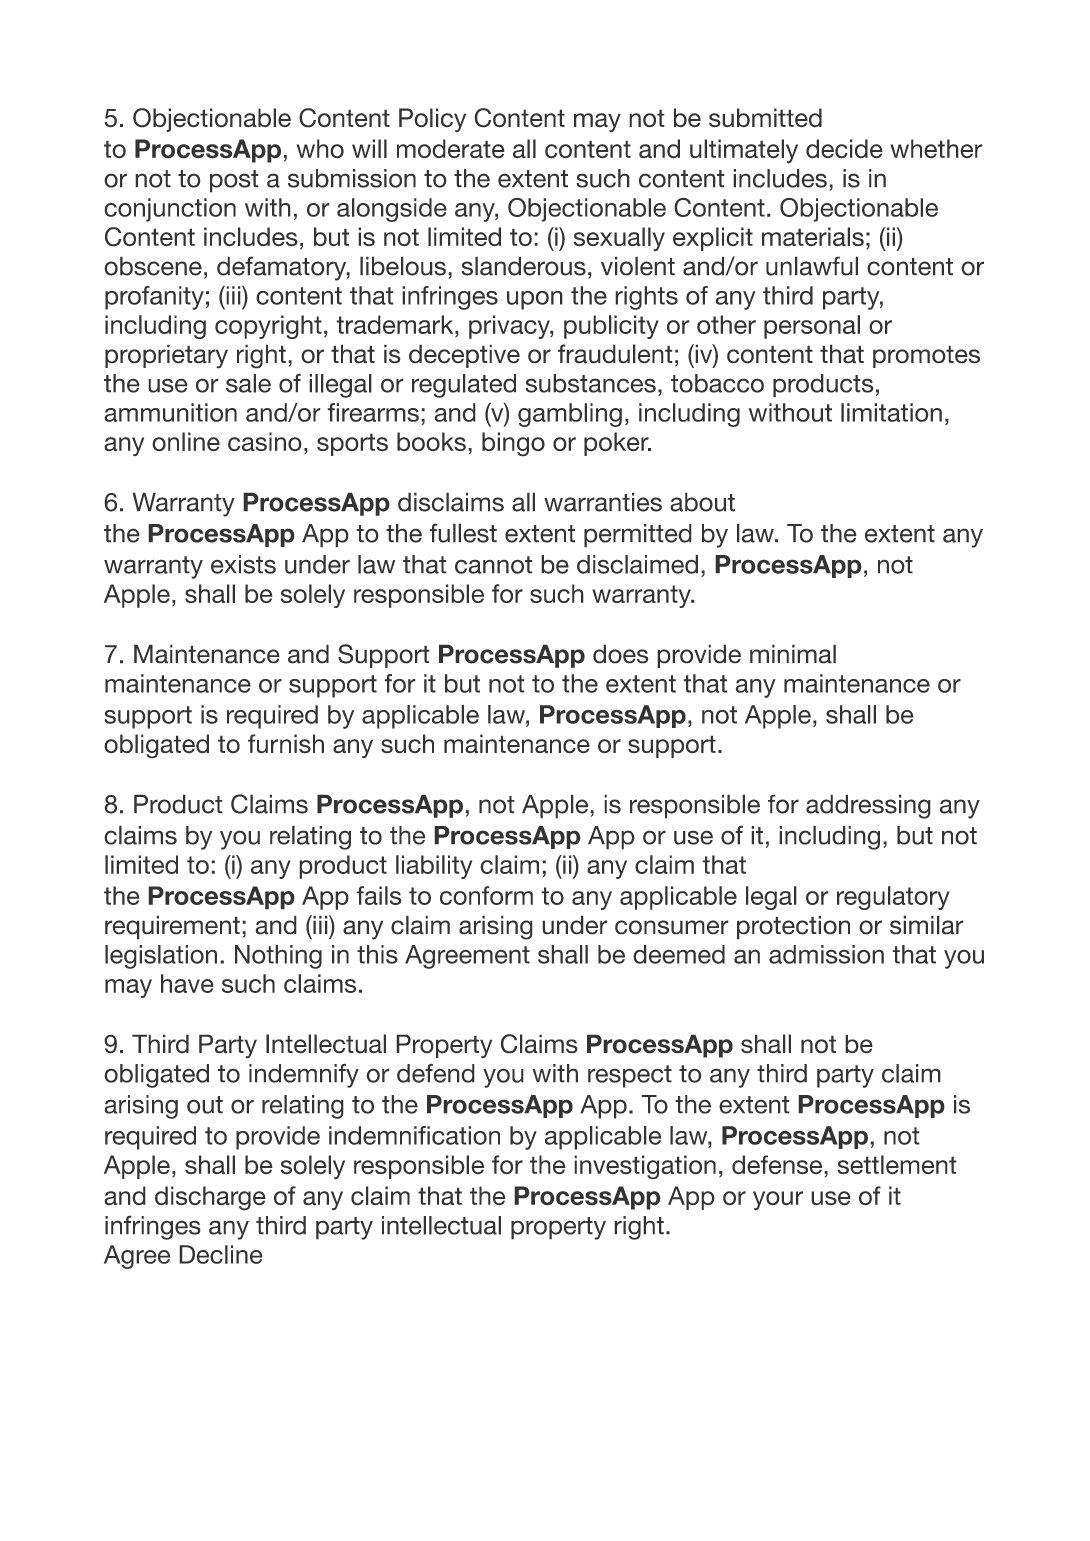 The width and height of the screenshot is (1090, 1541). Describe the element at coordinates (210, 1198) in the screenshot. I see `discharge` at that location.
